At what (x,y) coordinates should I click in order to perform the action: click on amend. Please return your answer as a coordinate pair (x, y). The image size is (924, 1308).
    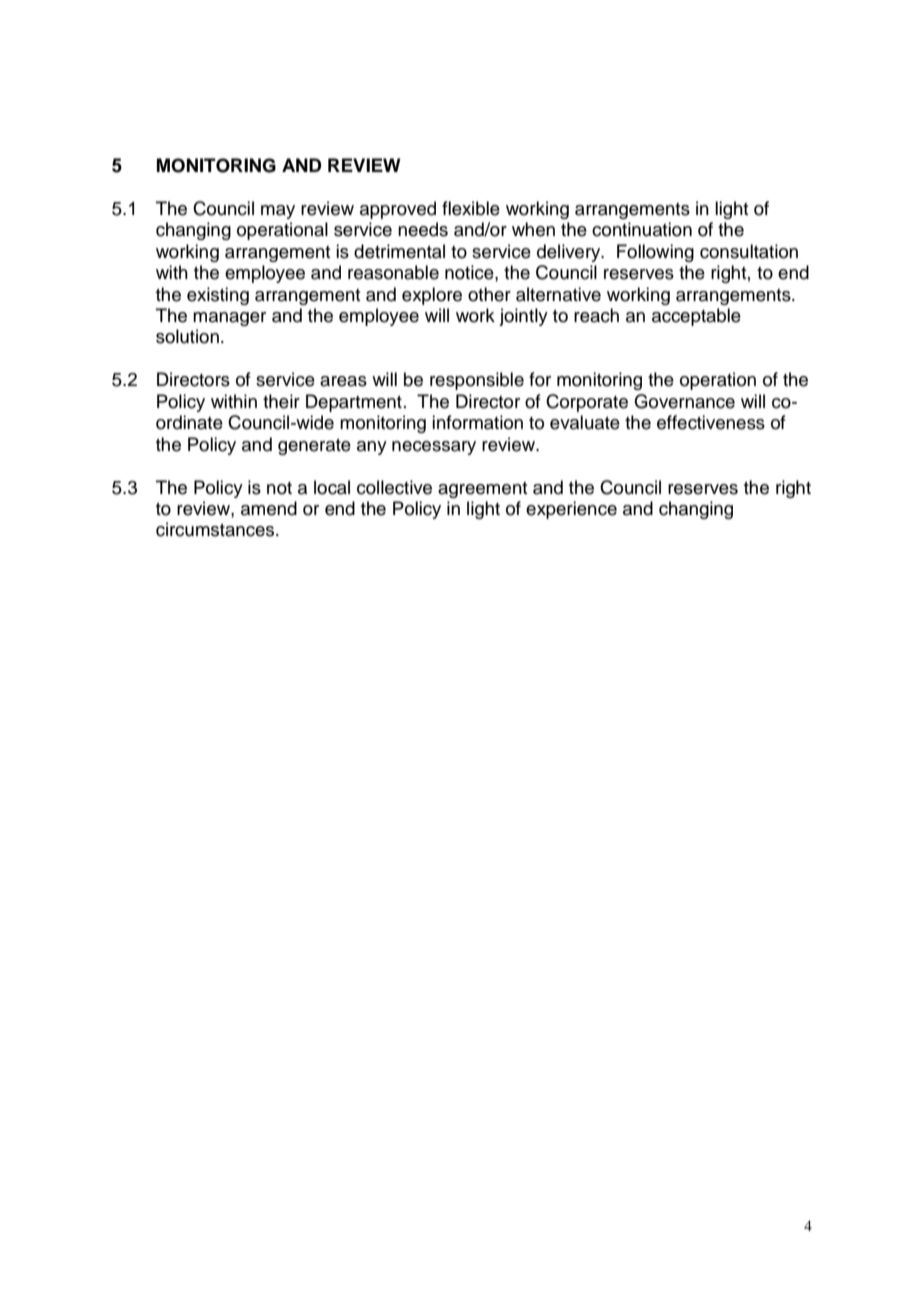
    Looking at the image, I should click on (269, 508).
